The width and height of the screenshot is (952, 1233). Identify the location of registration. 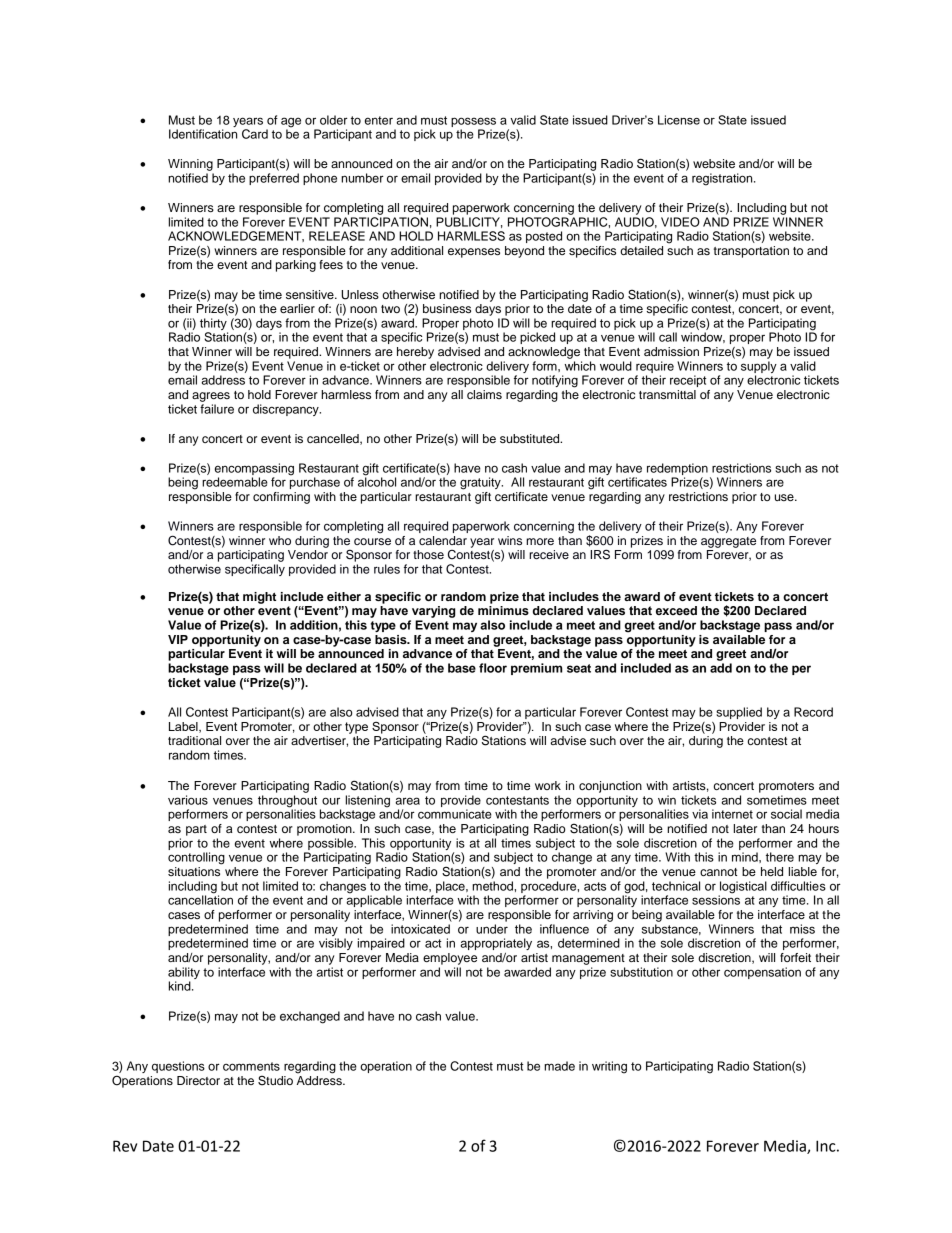
(723, 179).
